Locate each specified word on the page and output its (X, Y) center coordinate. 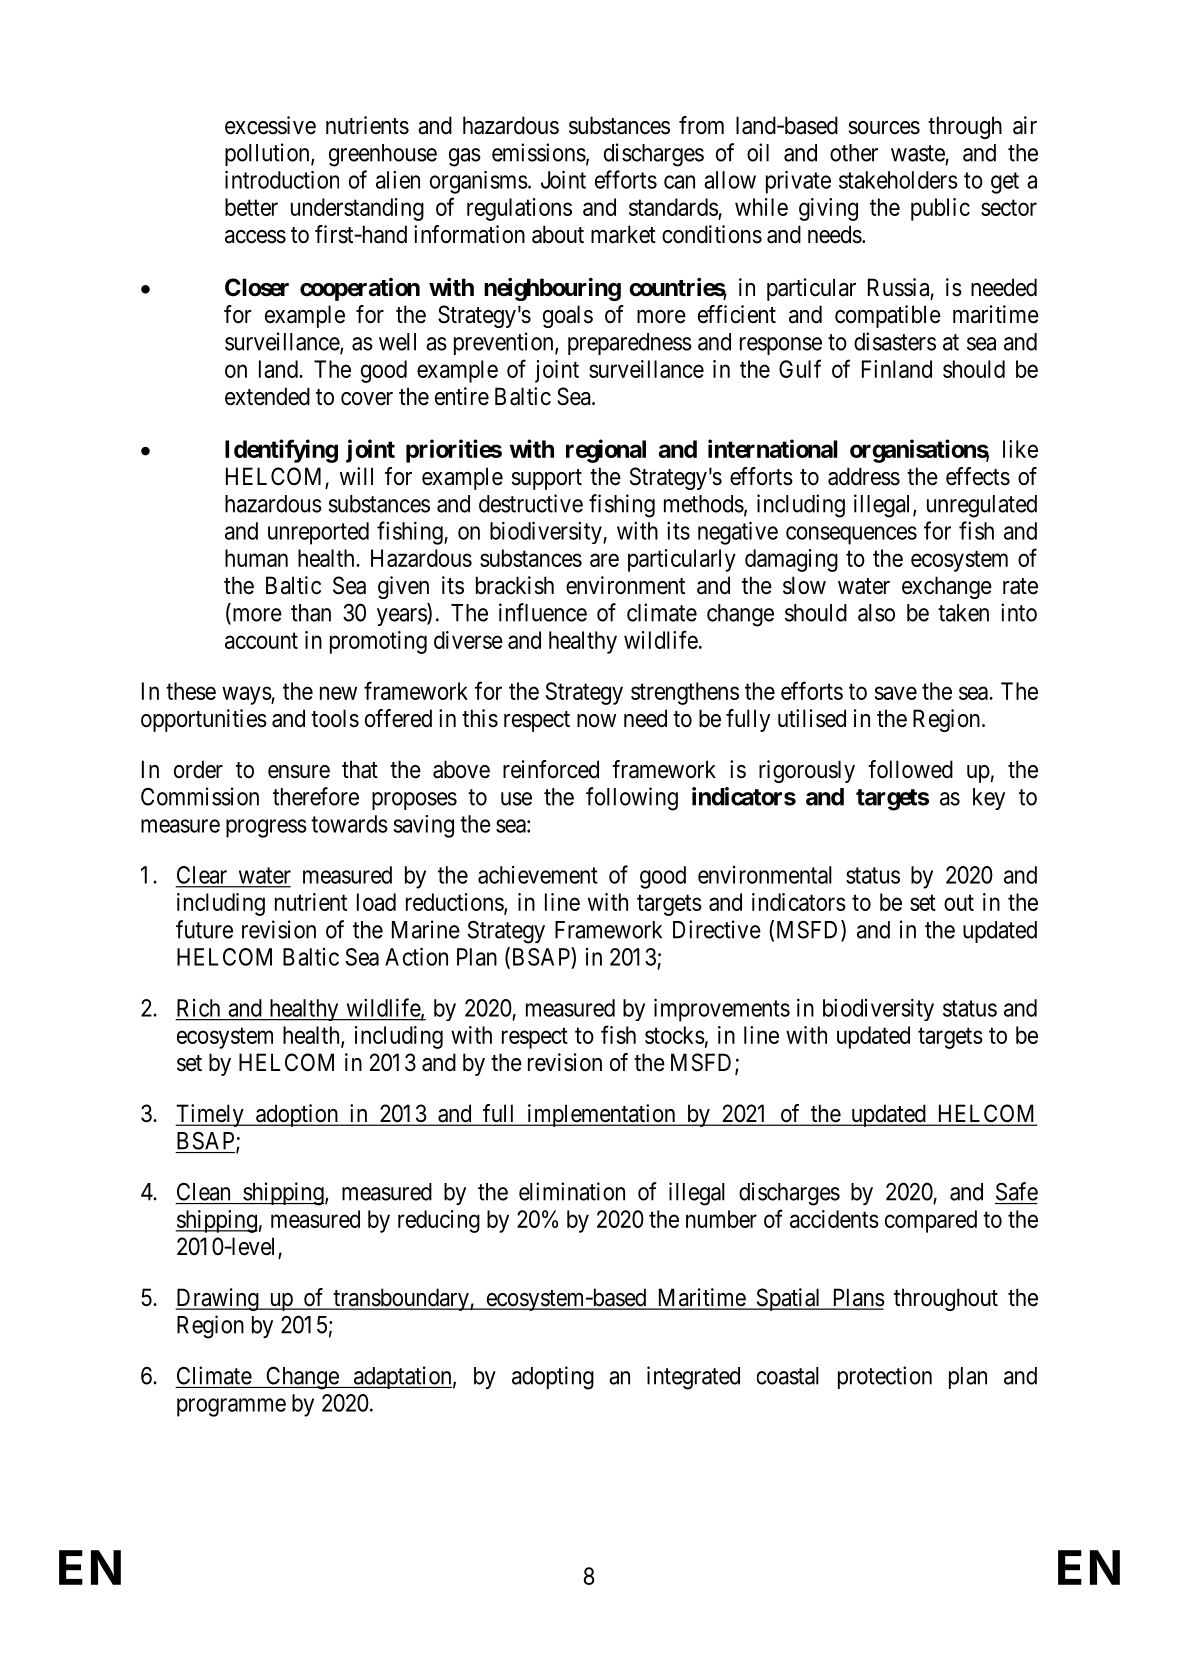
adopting (553, 1378)
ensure (299, 772)
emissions (539, 152)
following (632, 799)
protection (885, 1377)
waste (918, 153)
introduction (282, 179)
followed (910, 769)
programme (231, 1407)
